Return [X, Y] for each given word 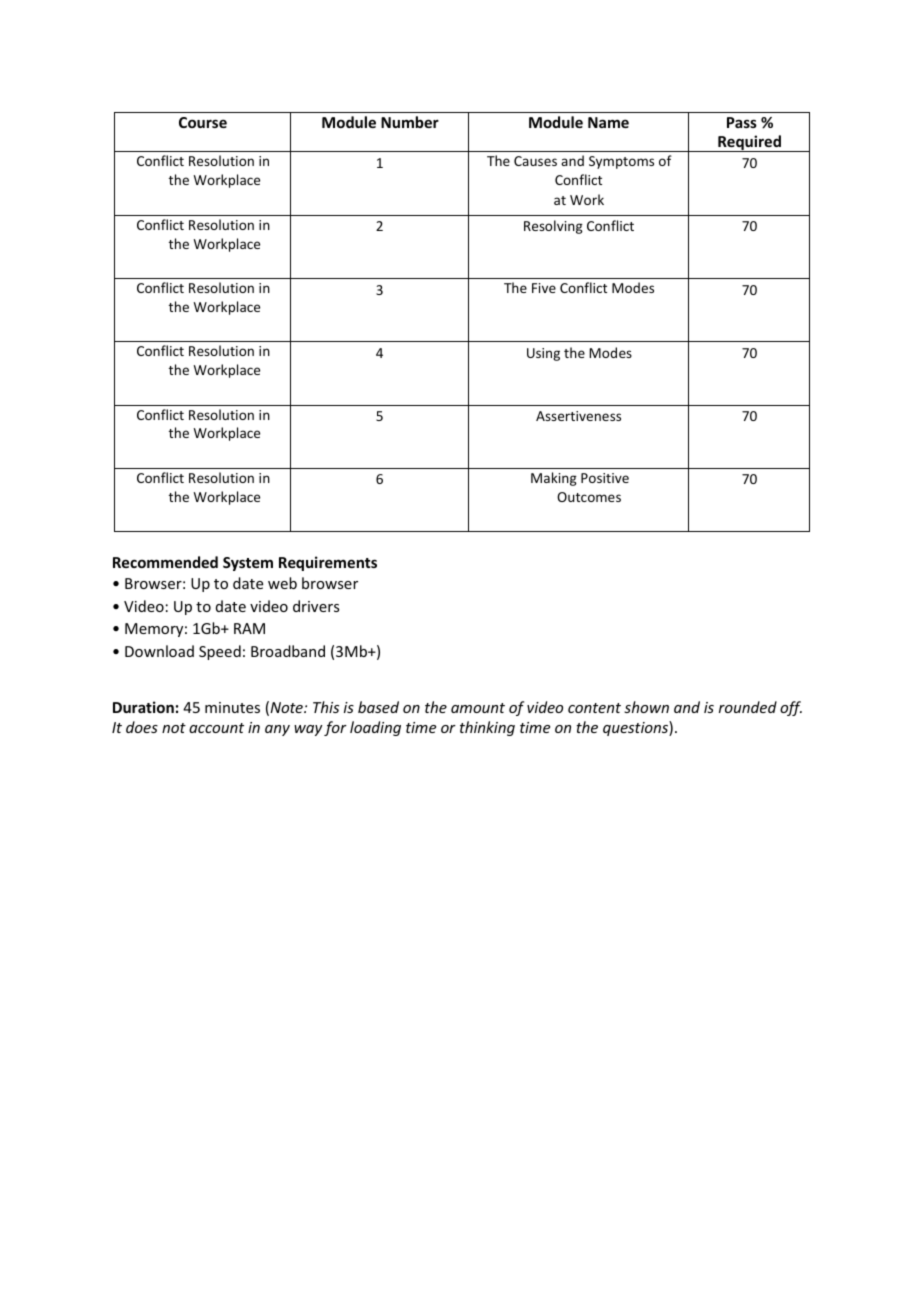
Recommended [165, 562]
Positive [605, 478]
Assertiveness [578, 416]
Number [410, 122]
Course [203, 122]
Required [749, 143]
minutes [232, 707]
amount [478, 708]
